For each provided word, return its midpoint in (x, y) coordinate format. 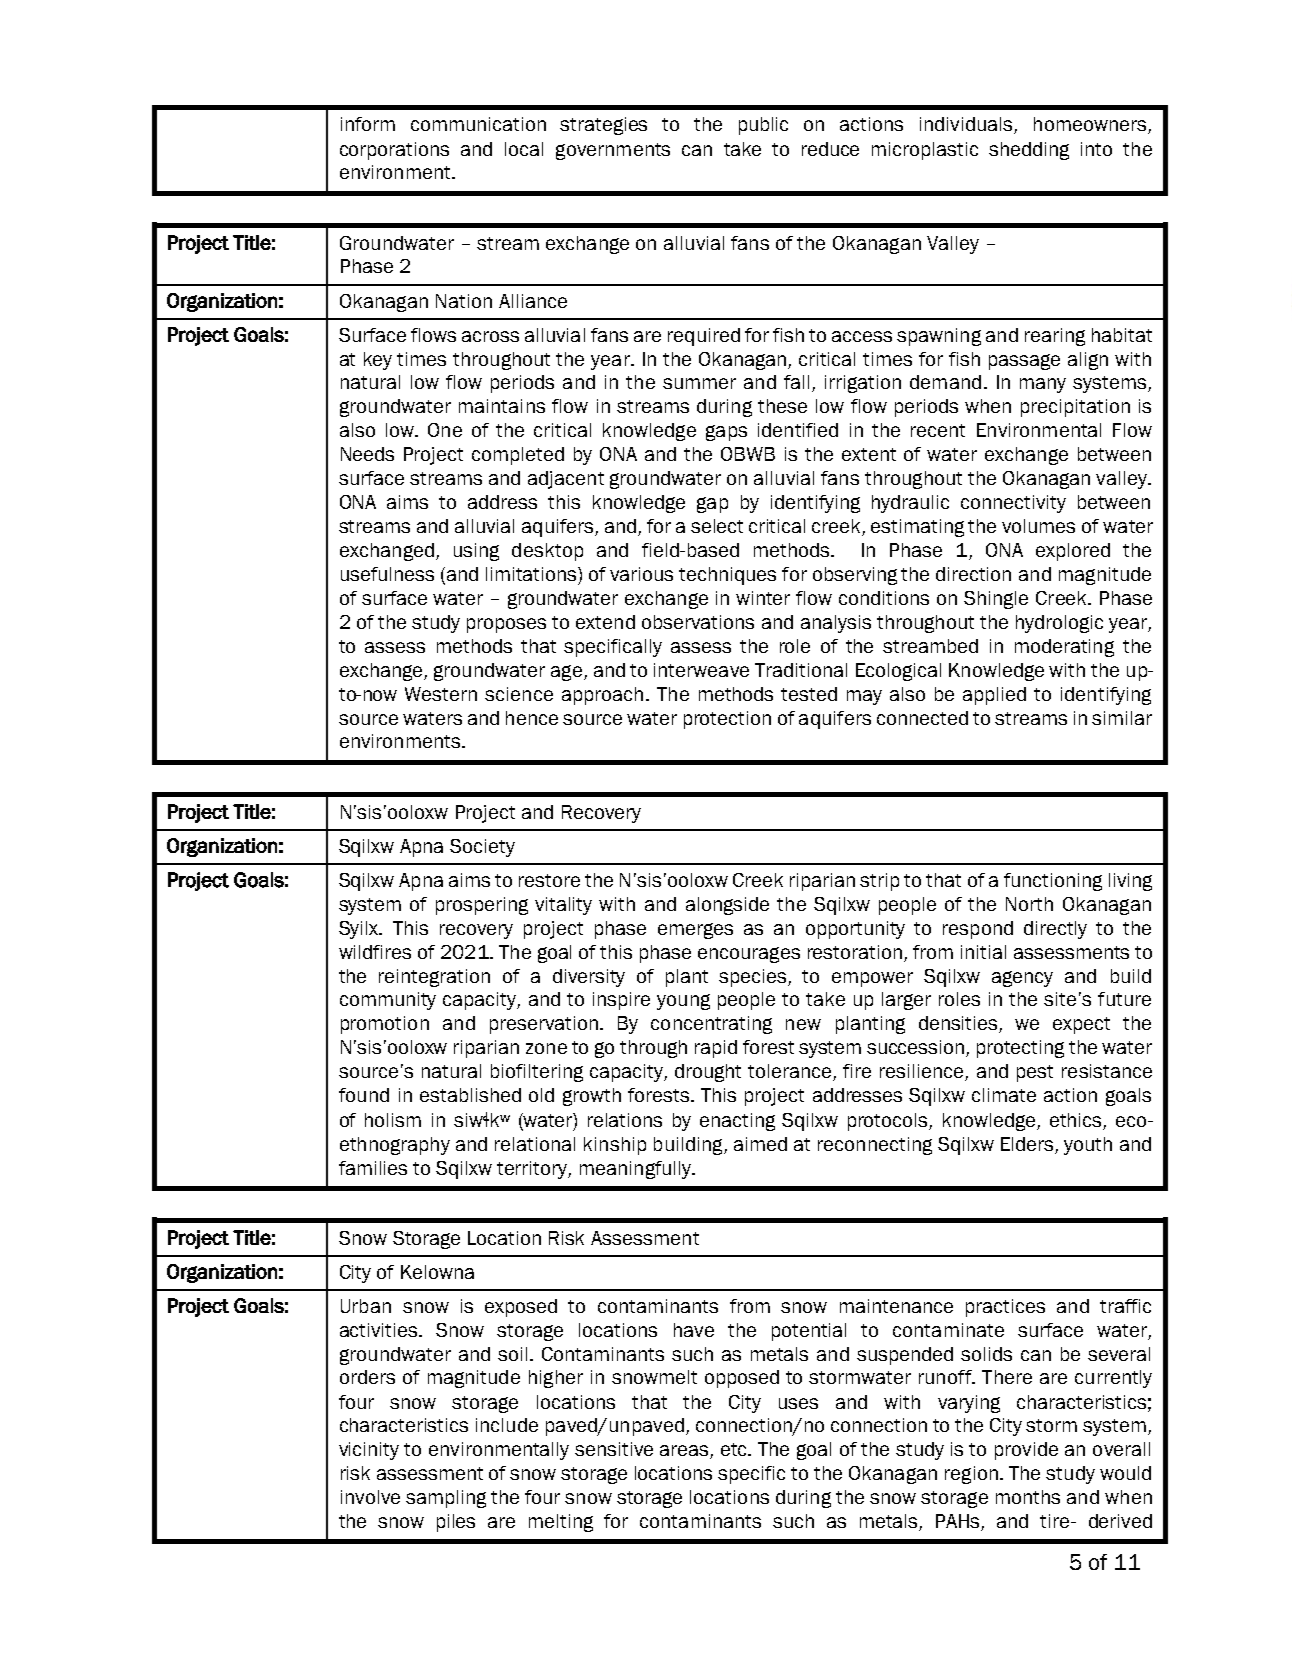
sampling (446, 1499)
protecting (1020, 1049)
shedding (1029, 151)
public (763, 126)
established (470, 1095)
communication (478, 124)
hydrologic (1059, 624)
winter (763, 598)
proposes (506, 625)
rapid (716, 1049)
